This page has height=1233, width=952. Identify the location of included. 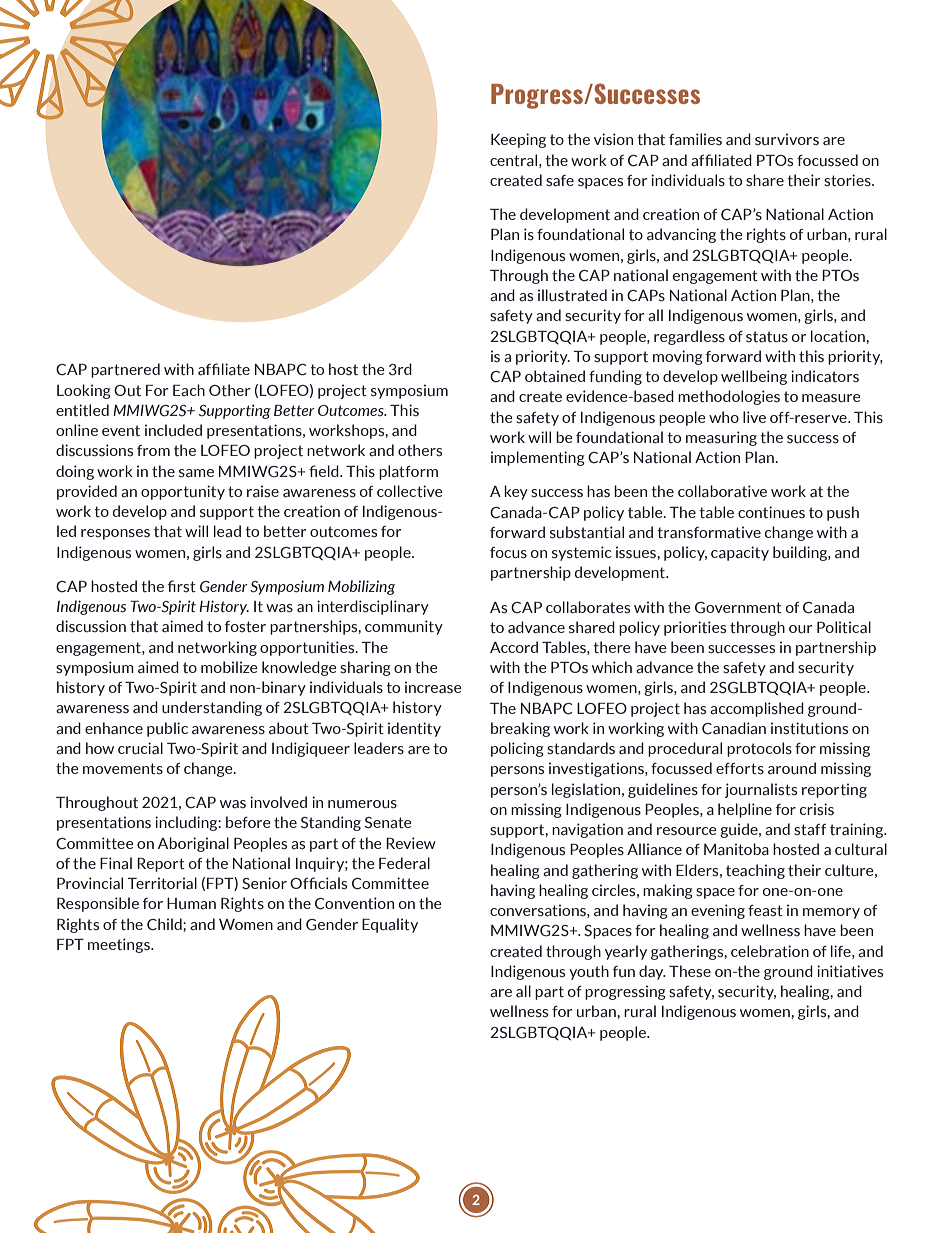
(173, 430).
